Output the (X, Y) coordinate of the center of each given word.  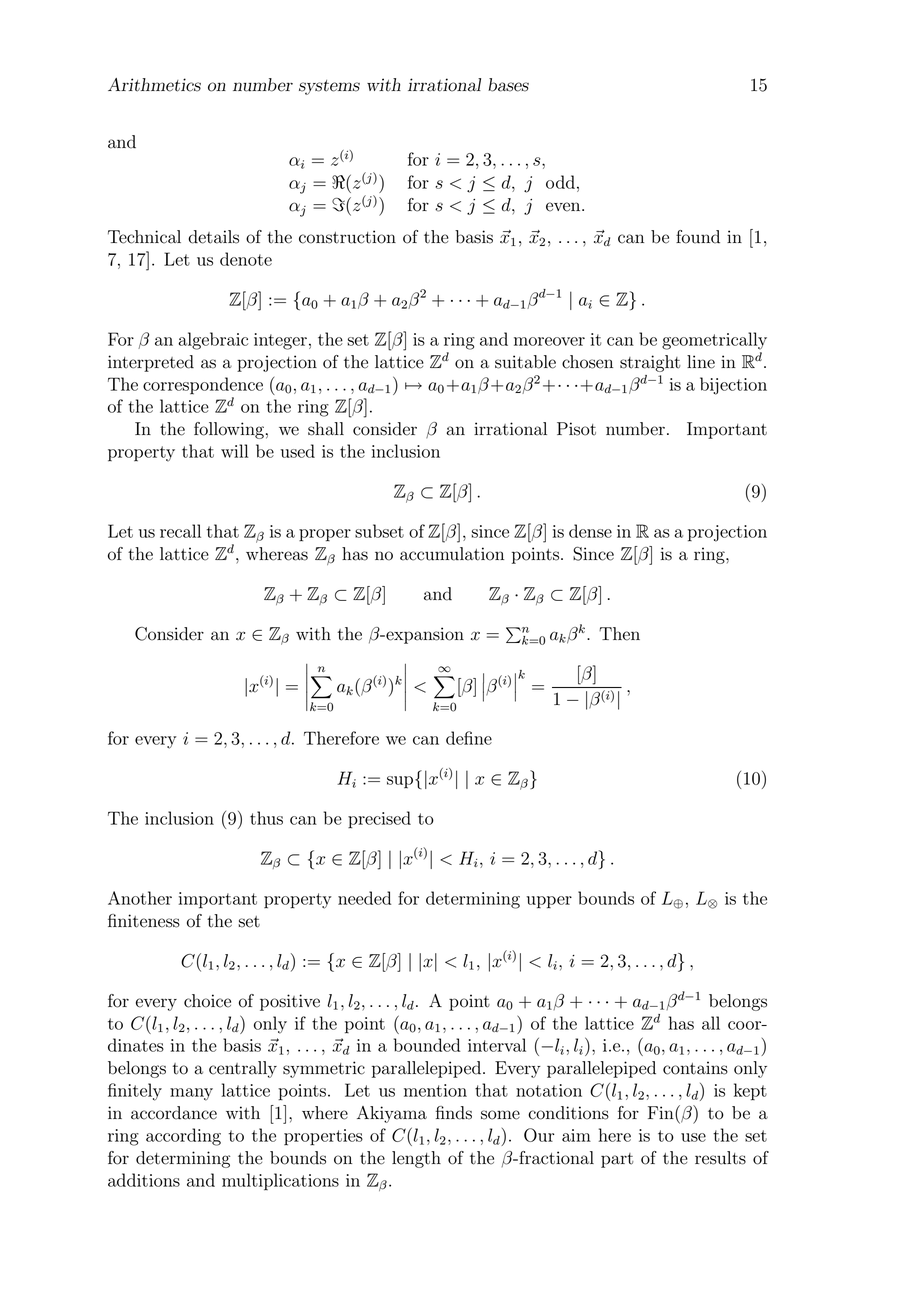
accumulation (452, 554)
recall (180, 531)
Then (619, 634)
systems (329, 87)
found (698, 237)
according (183, 1137)
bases (508, 85)
